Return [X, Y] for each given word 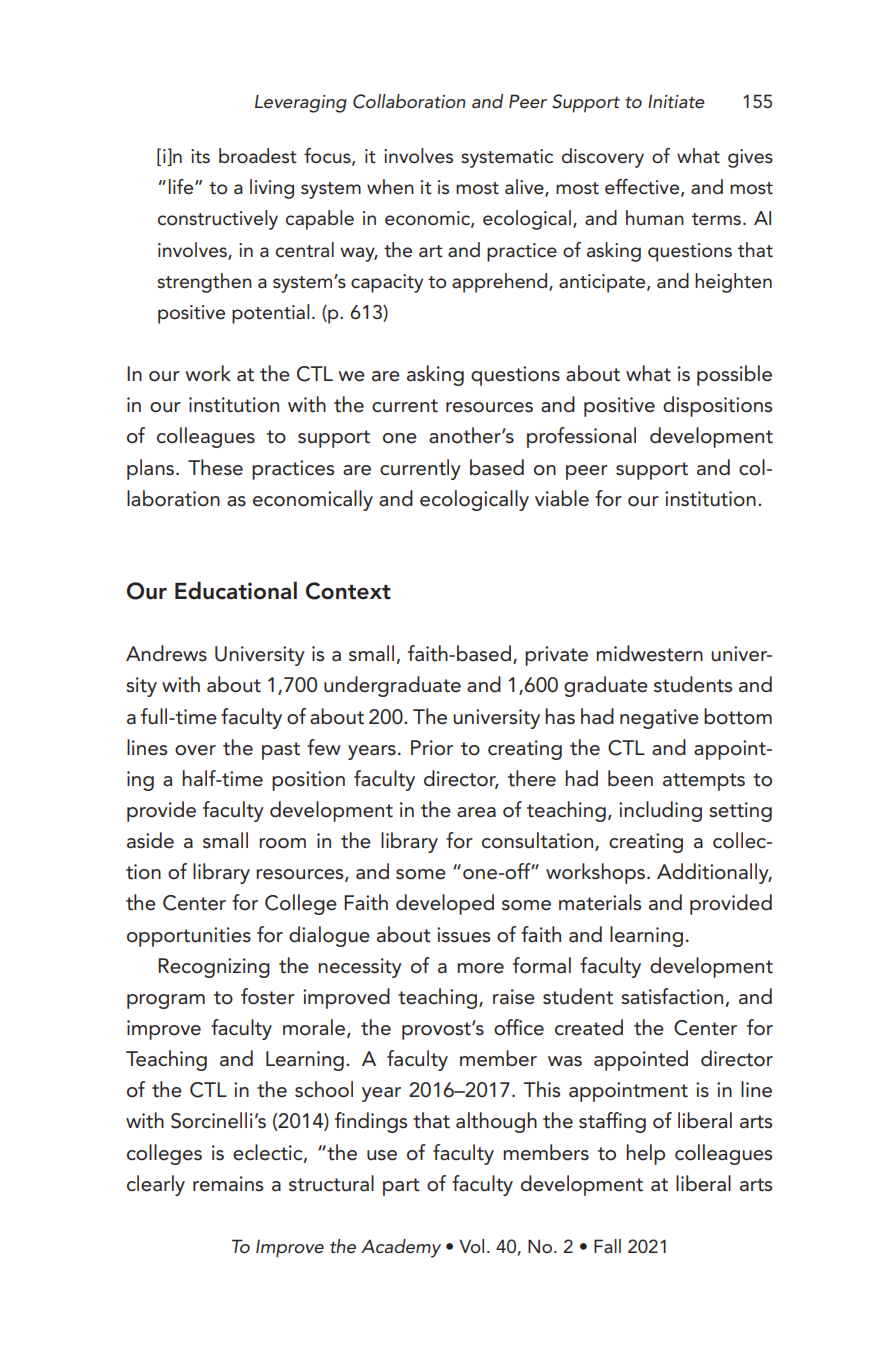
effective [643, 188]
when [390, 187]
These [215, 467]
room [282, 843]
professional [581, 437]
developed [445, 904]
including [660, 811]
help [645, 1154]
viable [562, 498]
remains [228, 1184]
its [200, 156]
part [401, 1187]
